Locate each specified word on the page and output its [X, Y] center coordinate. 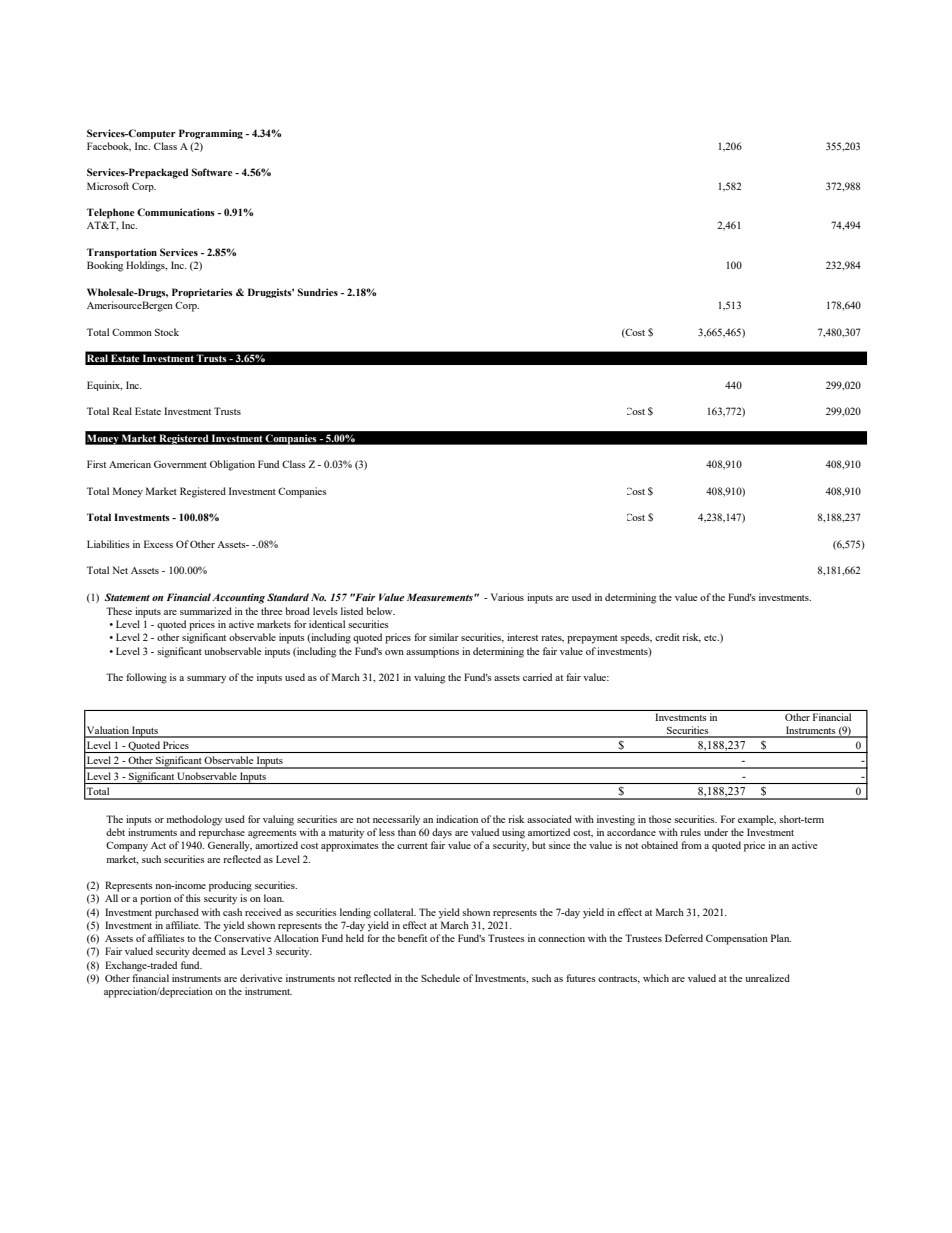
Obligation [232, 465]
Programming [211, 134]
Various [507, 597]
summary [206, 680]
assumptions [432, 652]
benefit [412, 938]
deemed [209, 951]
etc [711, 638]
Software [212, 172]
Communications [176, 212]
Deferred [684, 938]
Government [180, 464]
